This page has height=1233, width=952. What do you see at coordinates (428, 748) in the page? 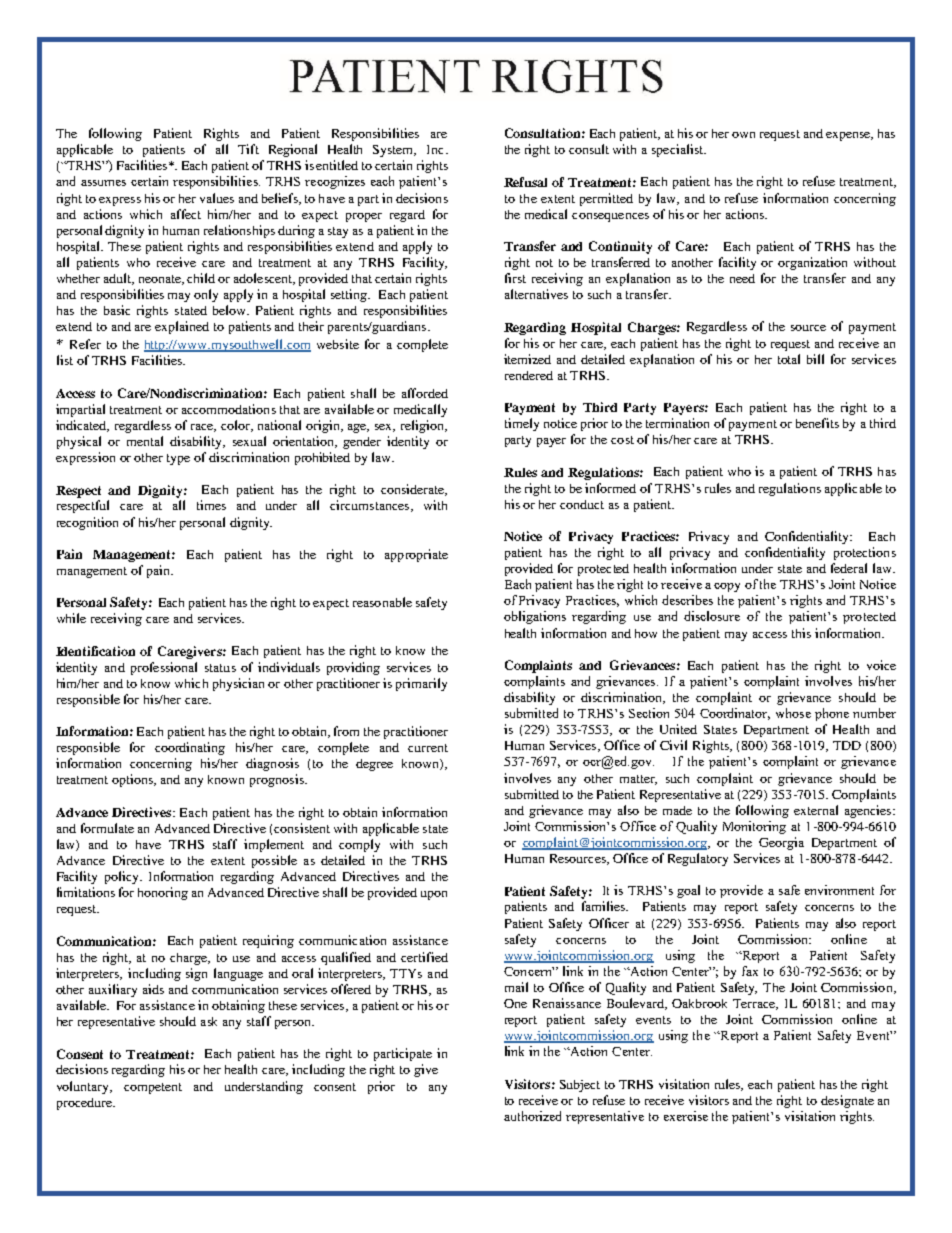
I see `current` at bounding box center [428, 748].
